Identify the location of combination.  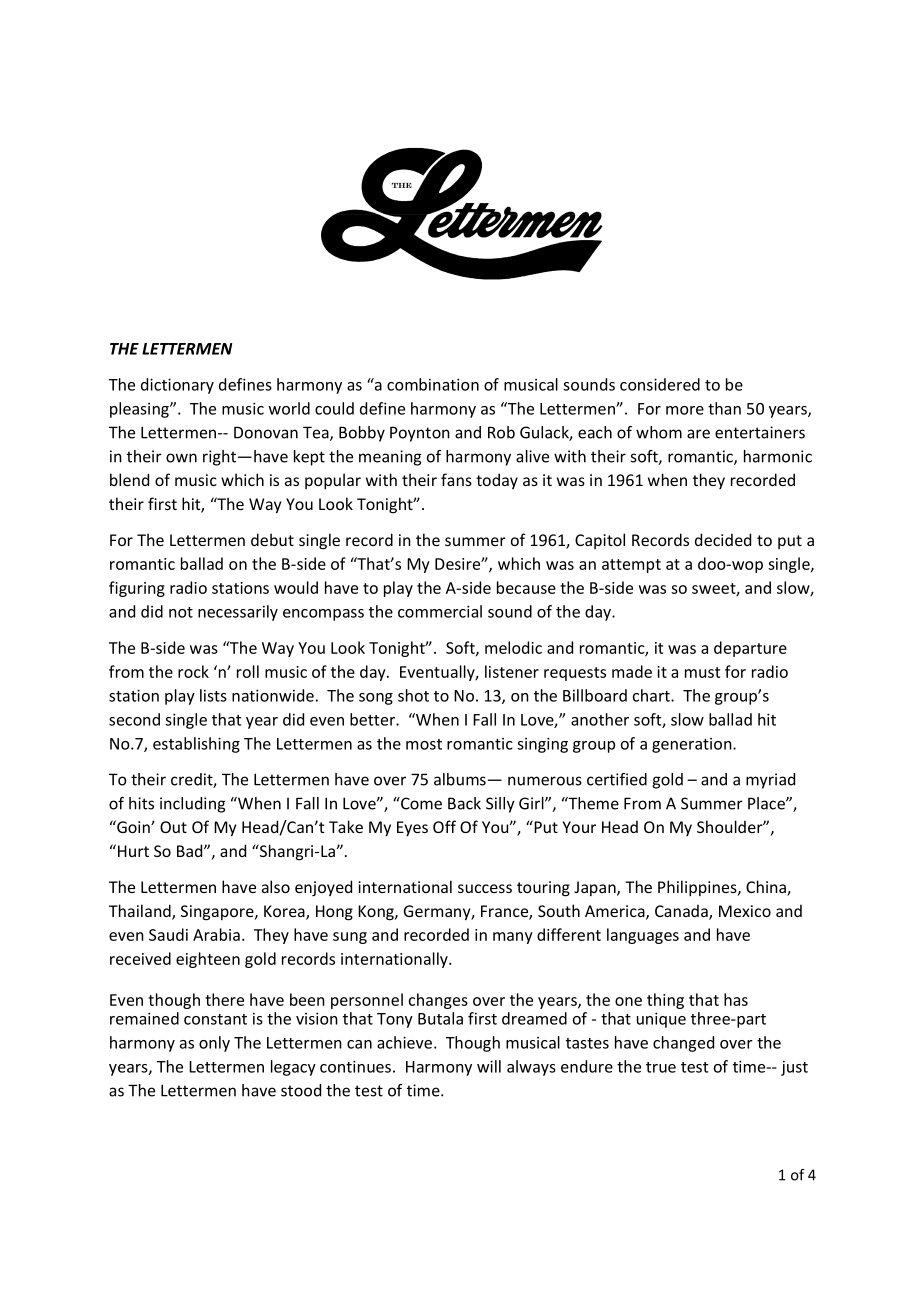
(433, 384).
